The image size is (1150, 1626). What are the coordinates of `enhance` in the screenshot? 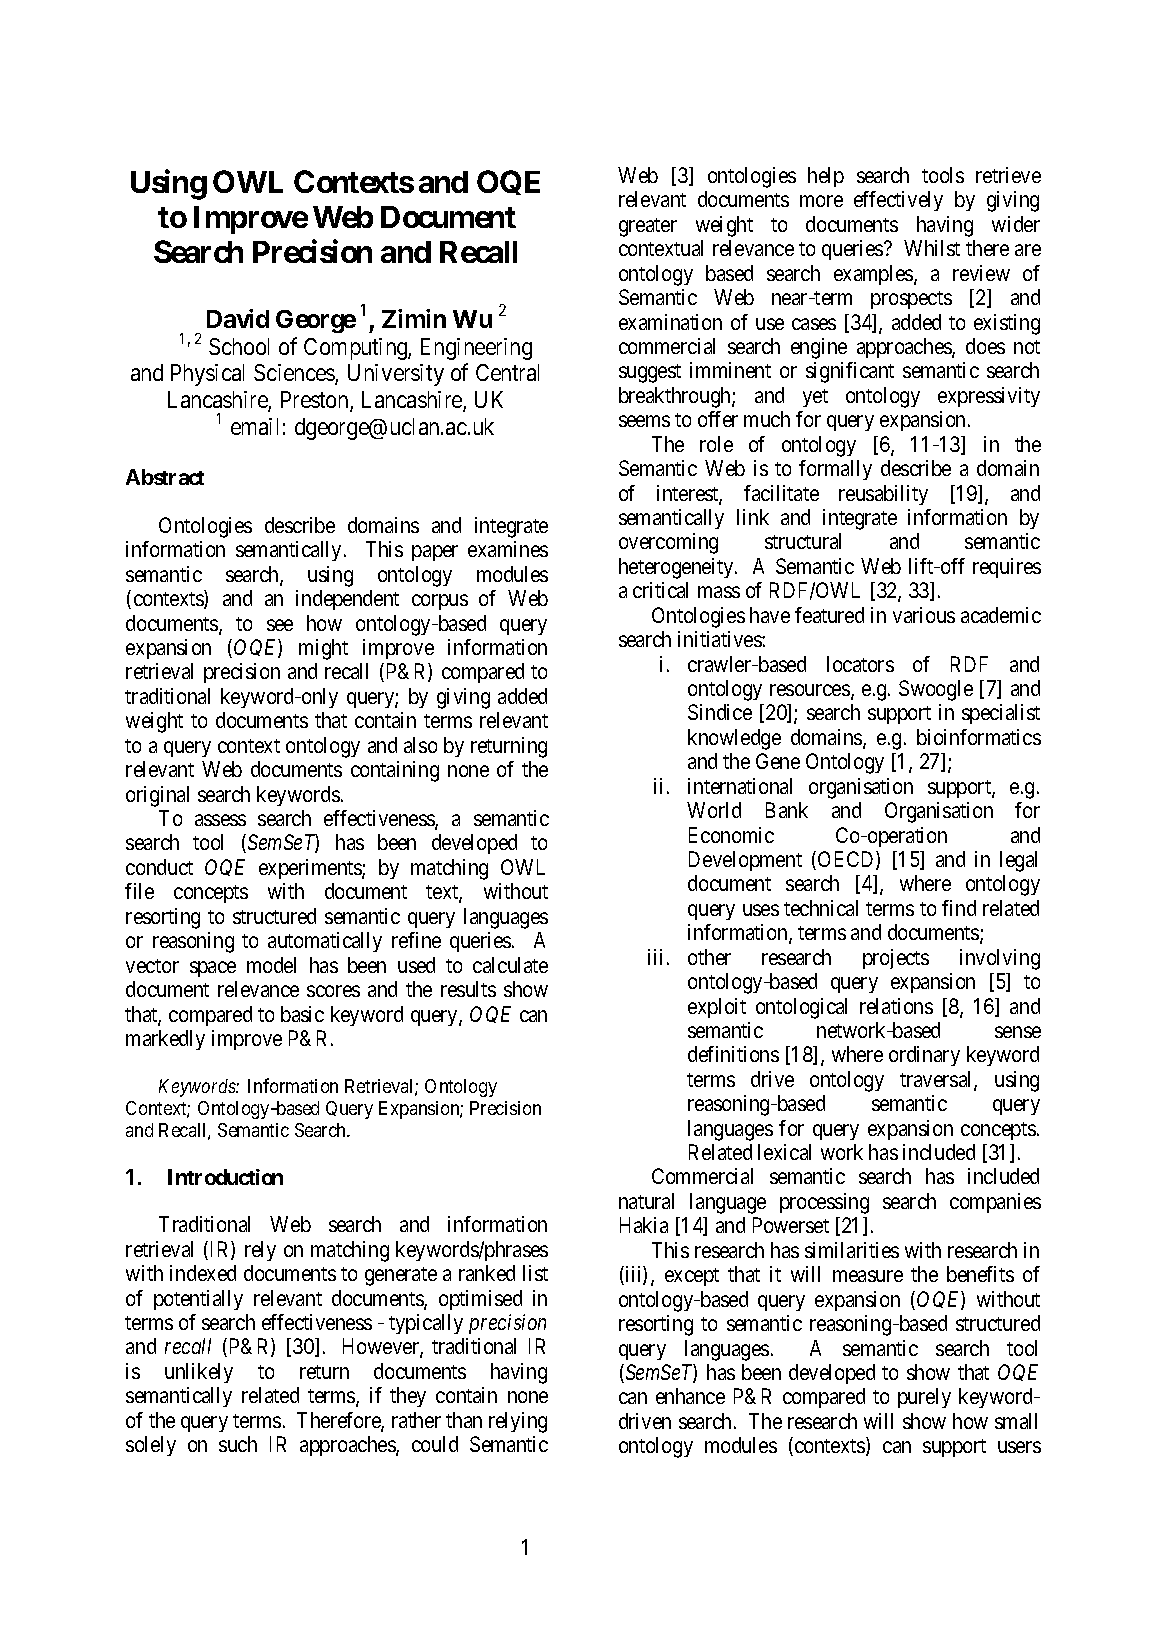 It's located at (690, 1396).
